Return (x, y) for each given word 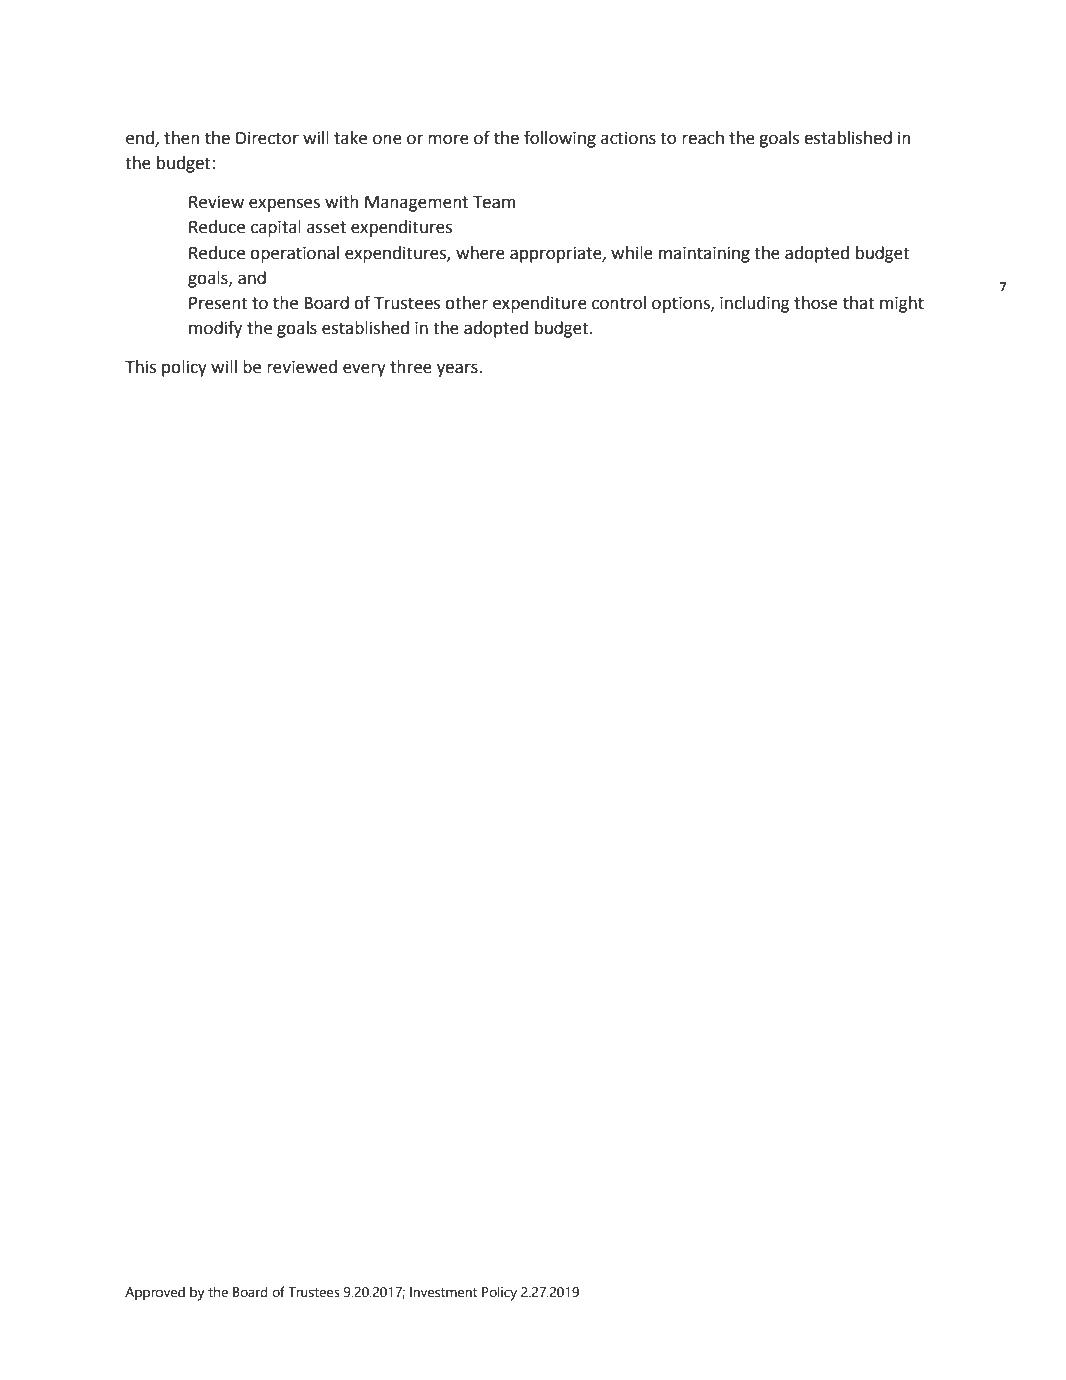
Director (267, 138)
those (815, 303)
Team (494, 202)
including (755, 304)
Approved (155, 1293)
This (140, 367)
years (458, 370)
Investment (443, 1292)
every (364, 370)
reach (703, 138)
